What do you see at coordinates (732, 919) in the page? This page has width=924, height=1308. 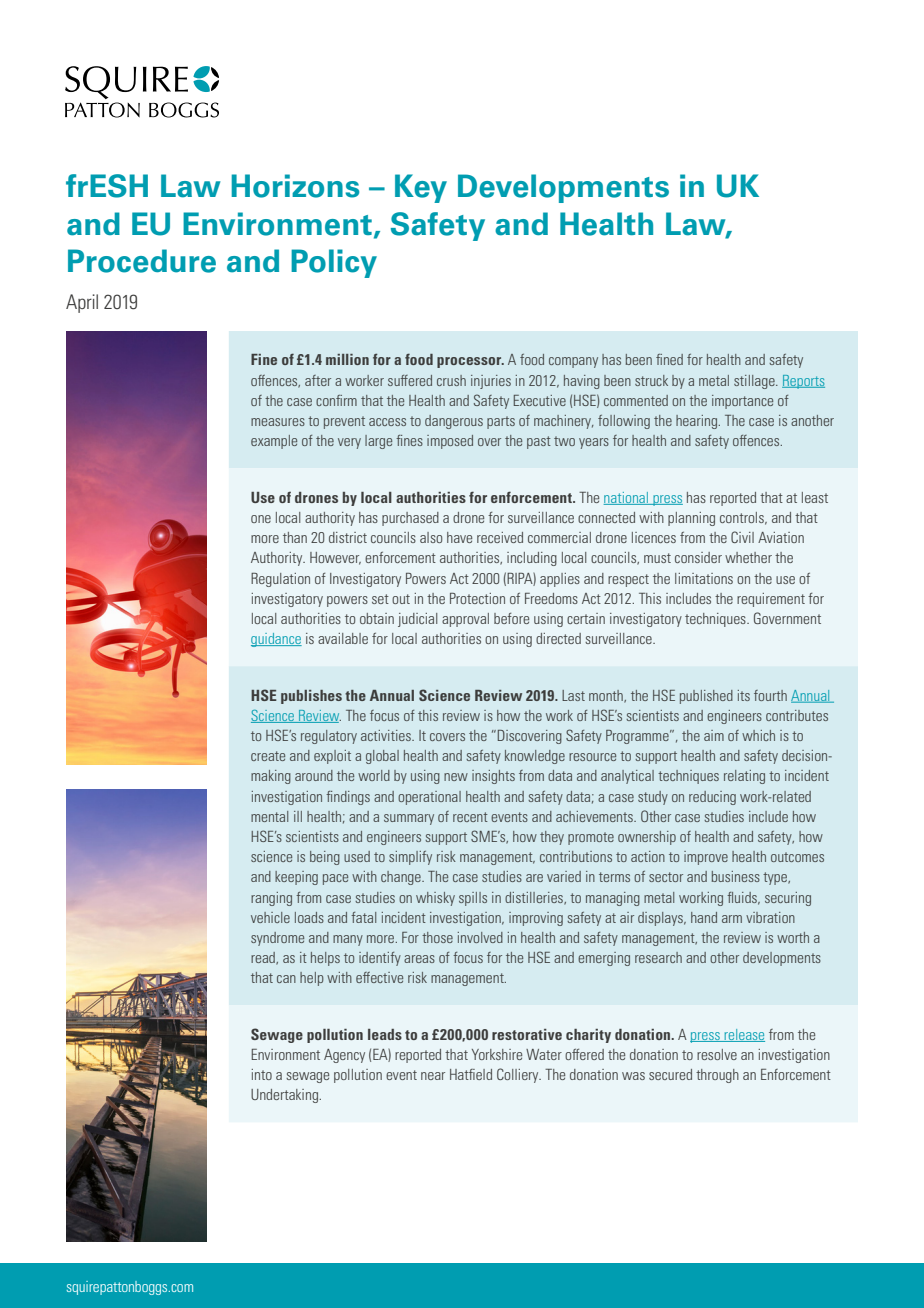 I see `arm` at bounding box center [732, 919].
